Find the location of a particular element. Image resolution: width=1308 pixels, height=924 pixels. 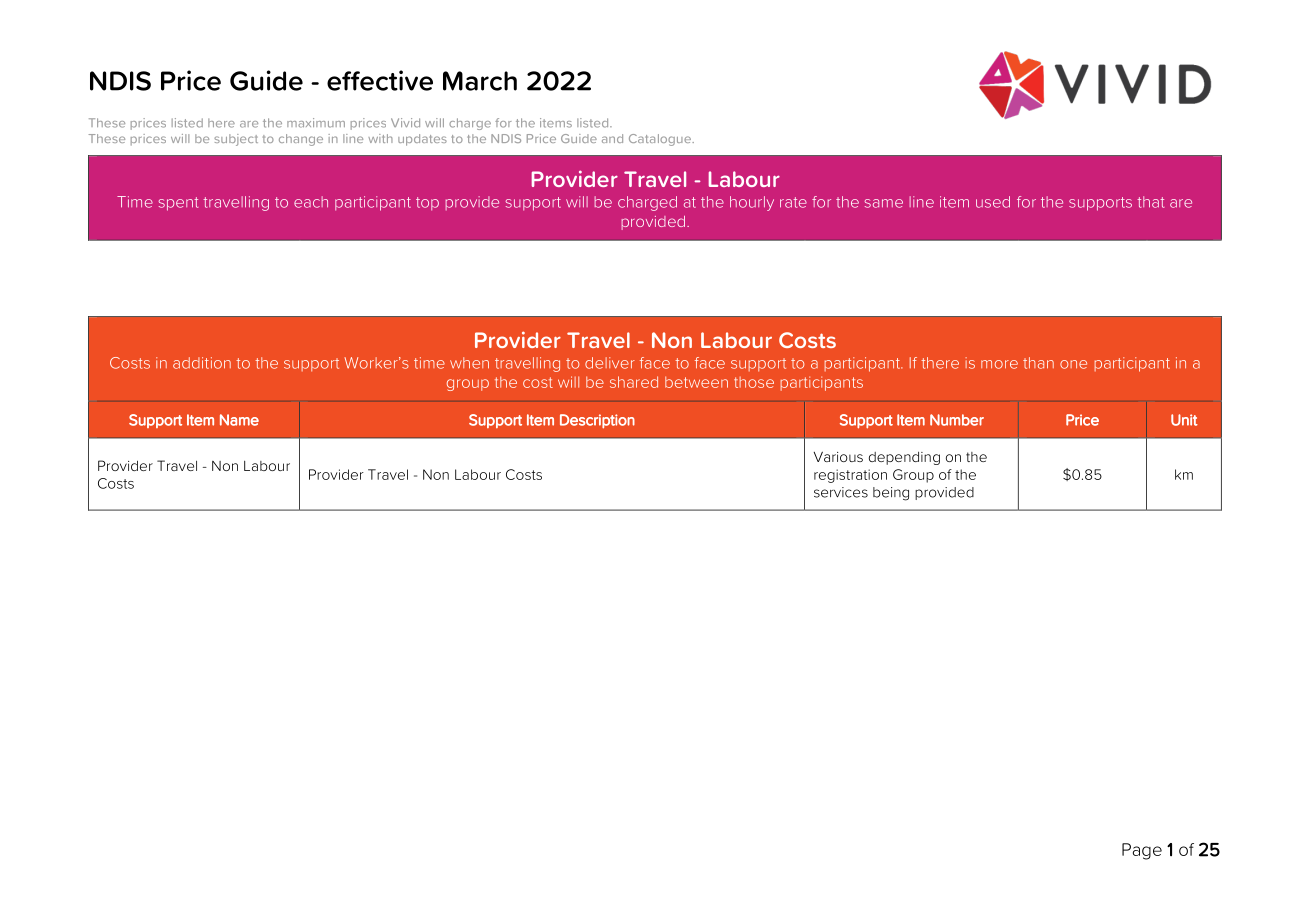

depending is located at coordinates (904, 458).
